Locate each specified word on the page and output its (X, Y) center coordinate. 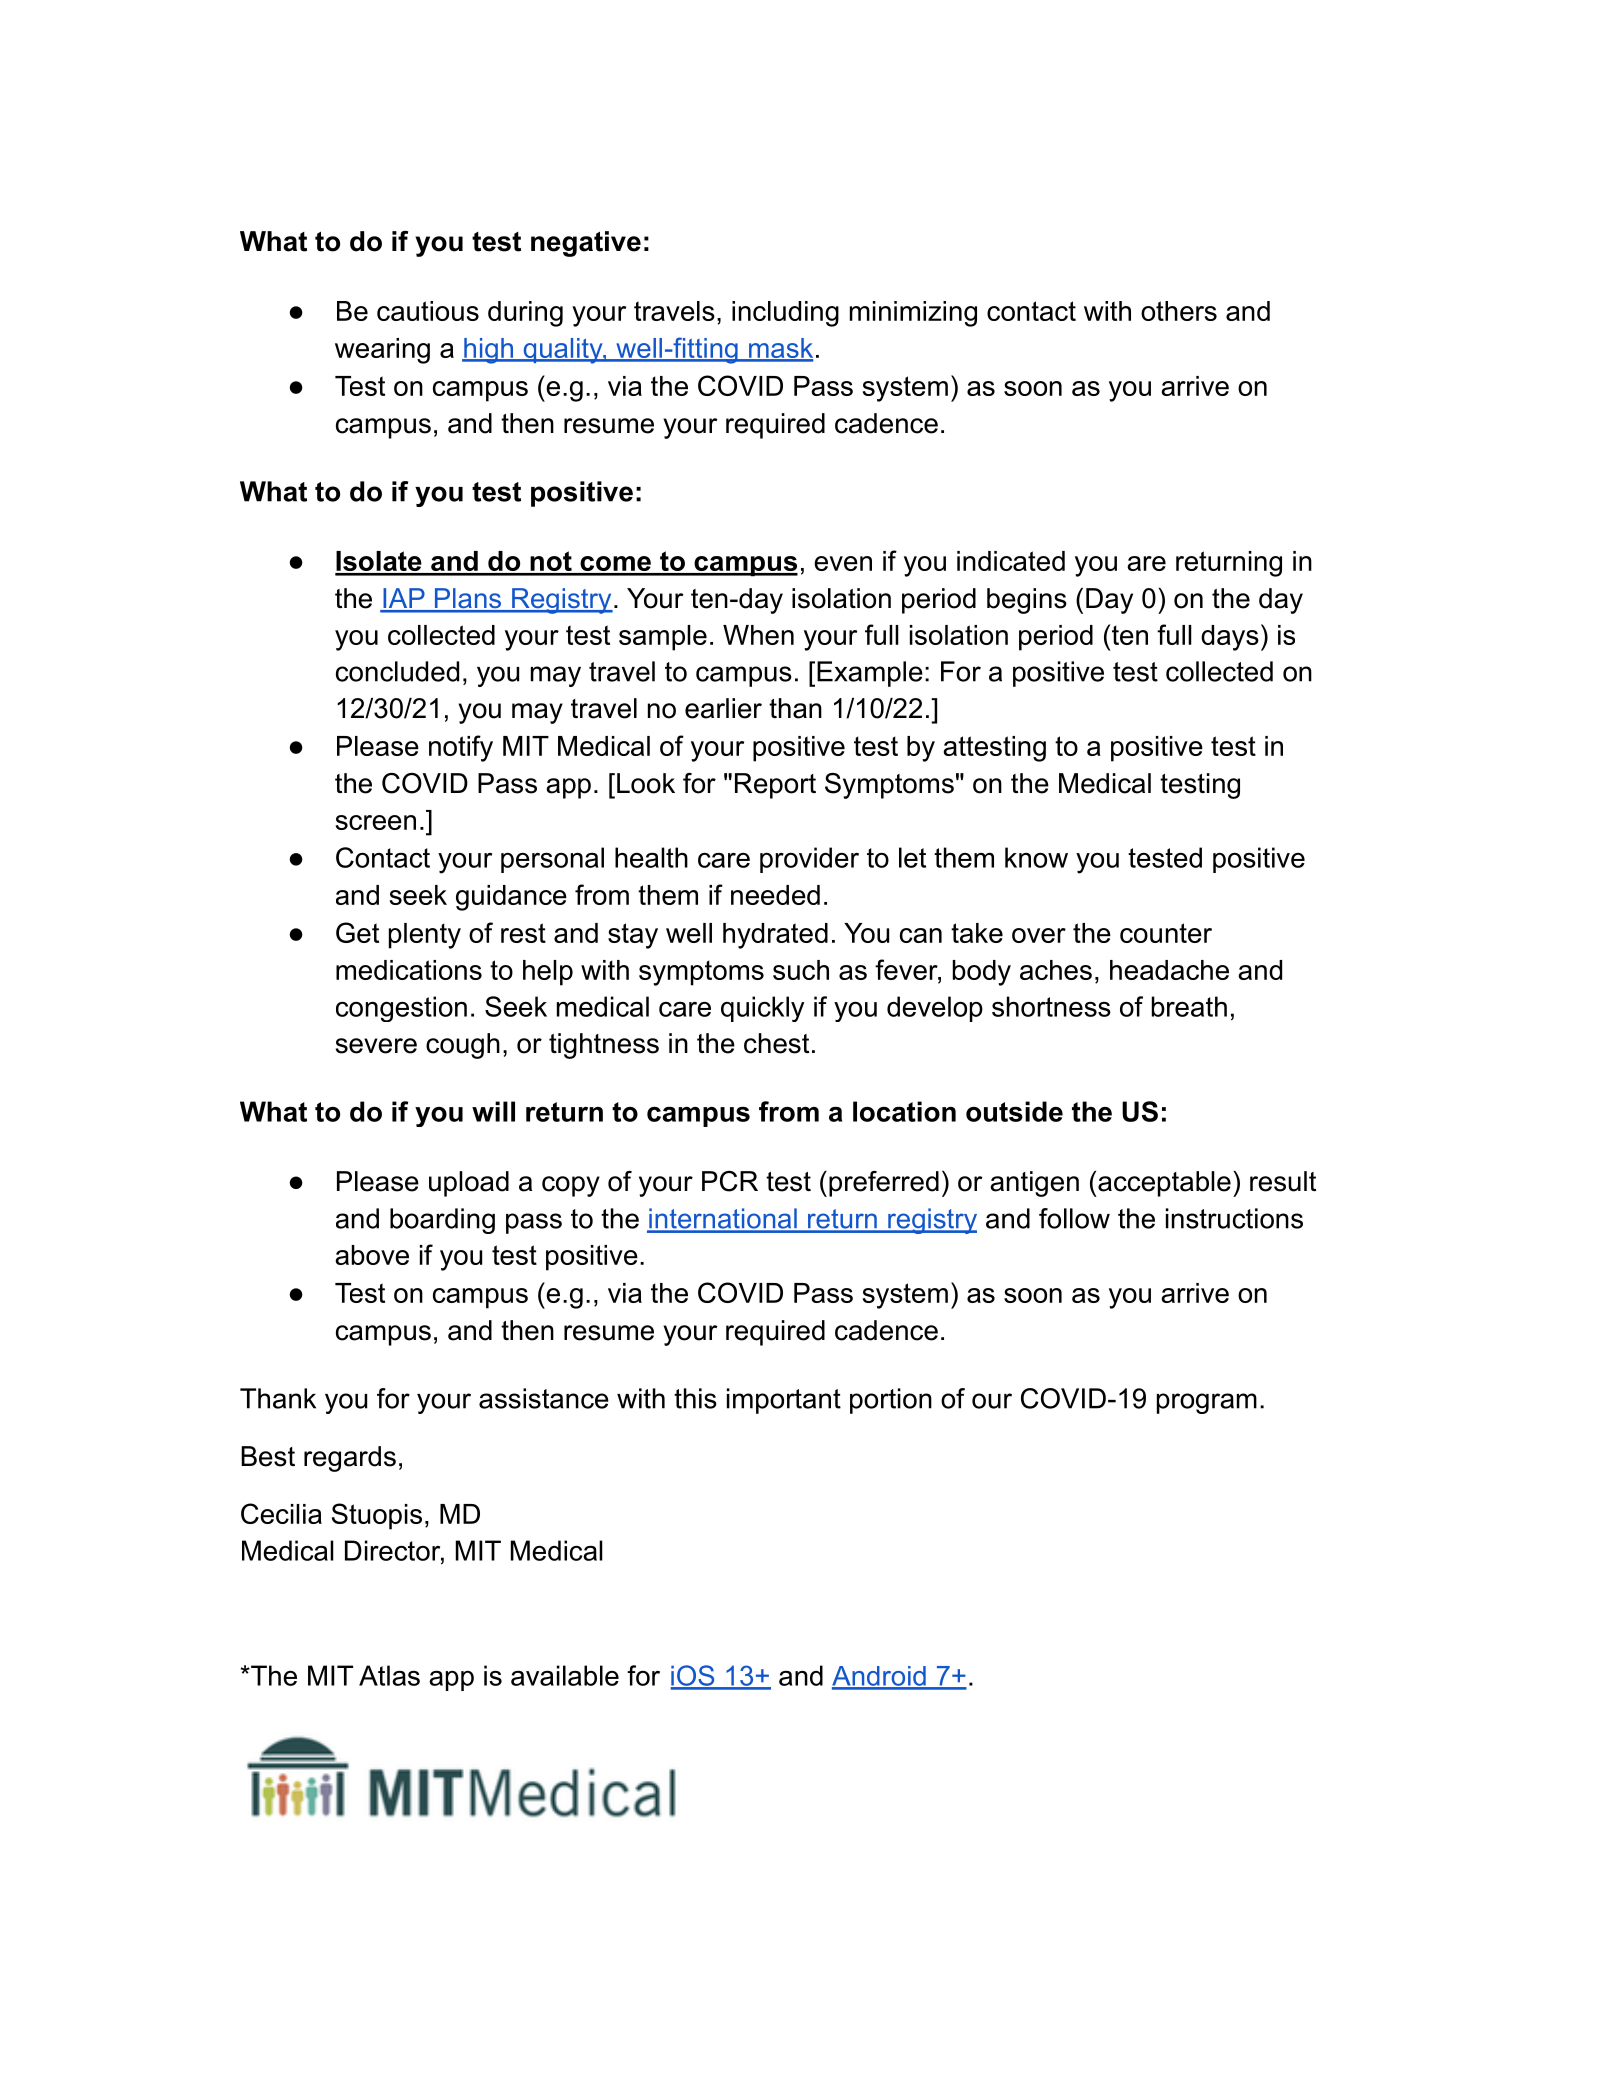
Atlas (389, 1675)
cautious (428, 311)
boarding (442, 1221)
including (785, 314)
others (1179, 311)
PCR (730, 1181)
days (1230, 638)
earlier (723, 708)
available (565, 1675)
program (1207, 1403)
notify (461, 748)
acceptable (1163, 1184)
